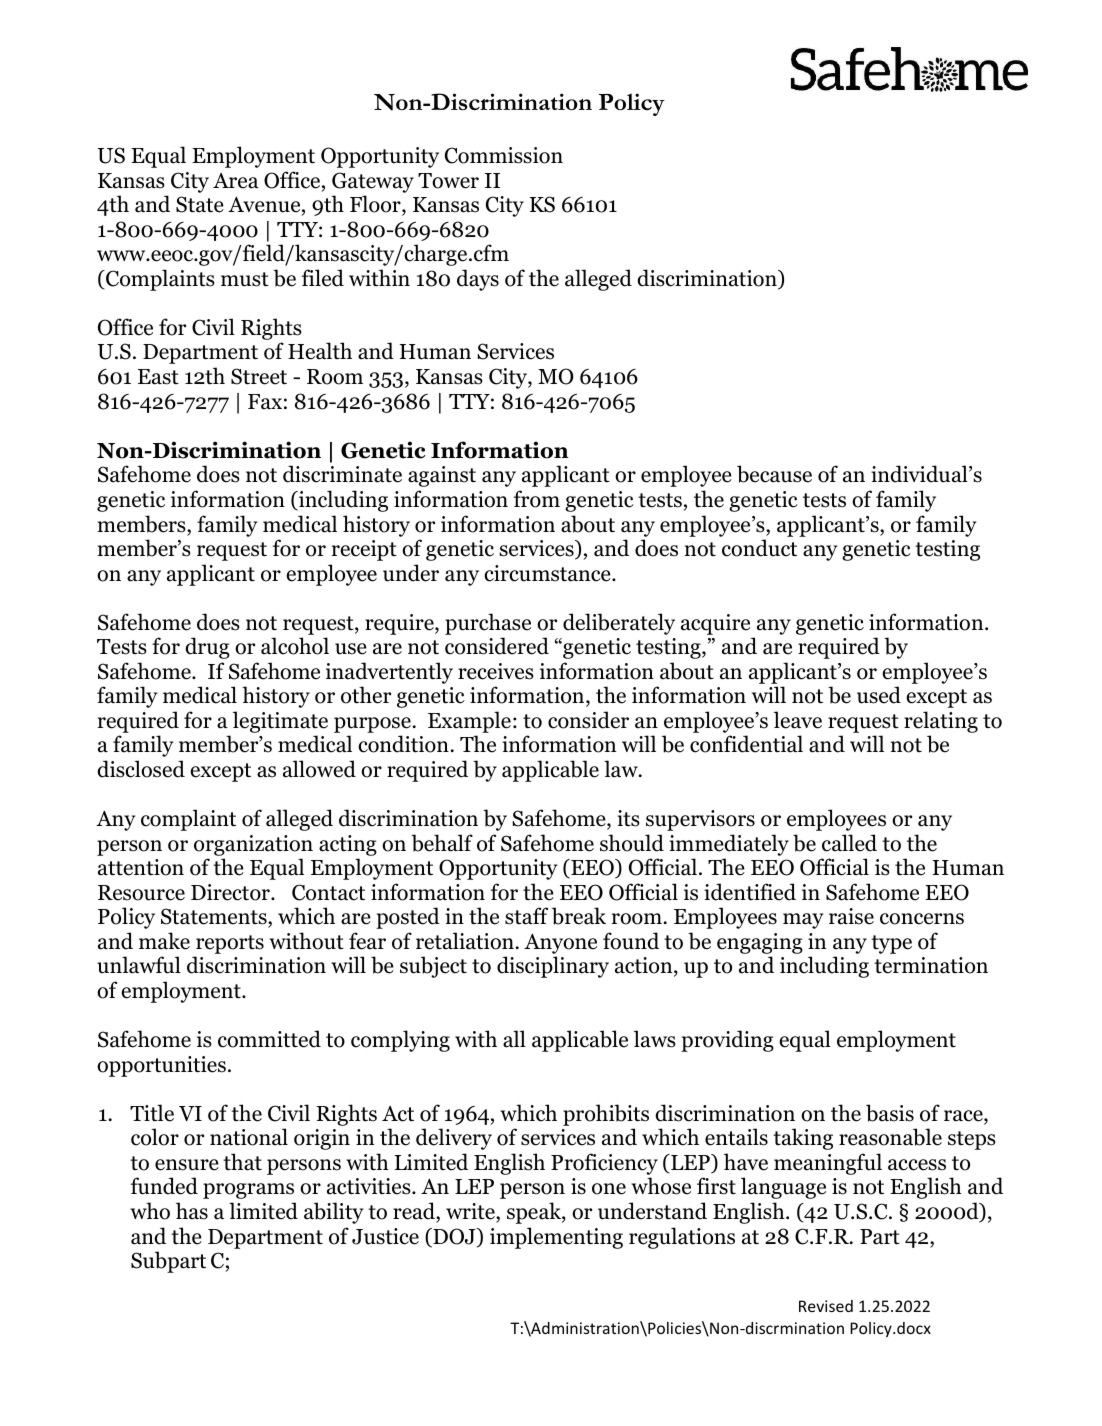 Image resolution: width=1102 pixels, height=1426 pixels. I want to click on days, so click(478, 280).
